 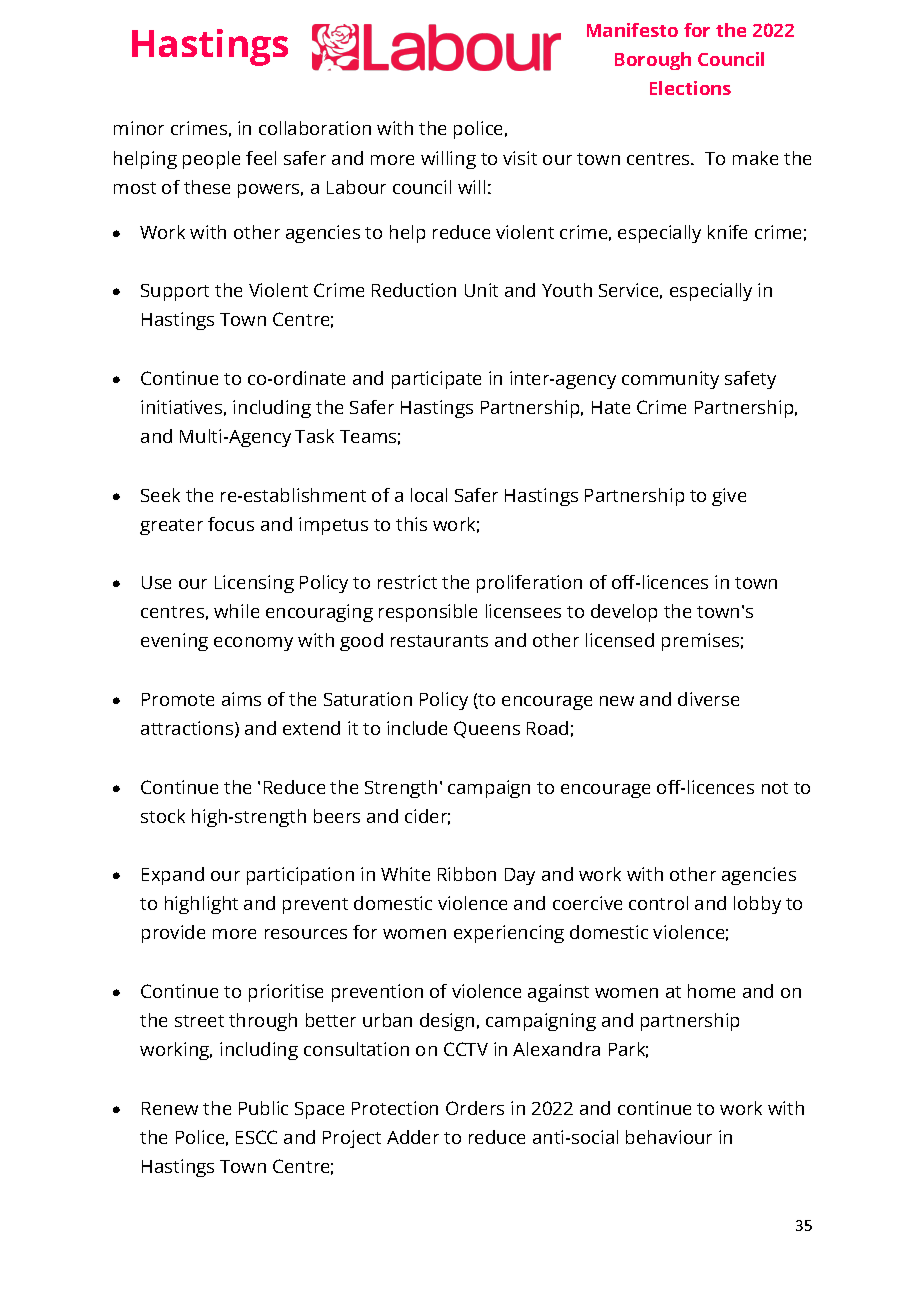 I want to click on Task, so click(x=314, y=436).
